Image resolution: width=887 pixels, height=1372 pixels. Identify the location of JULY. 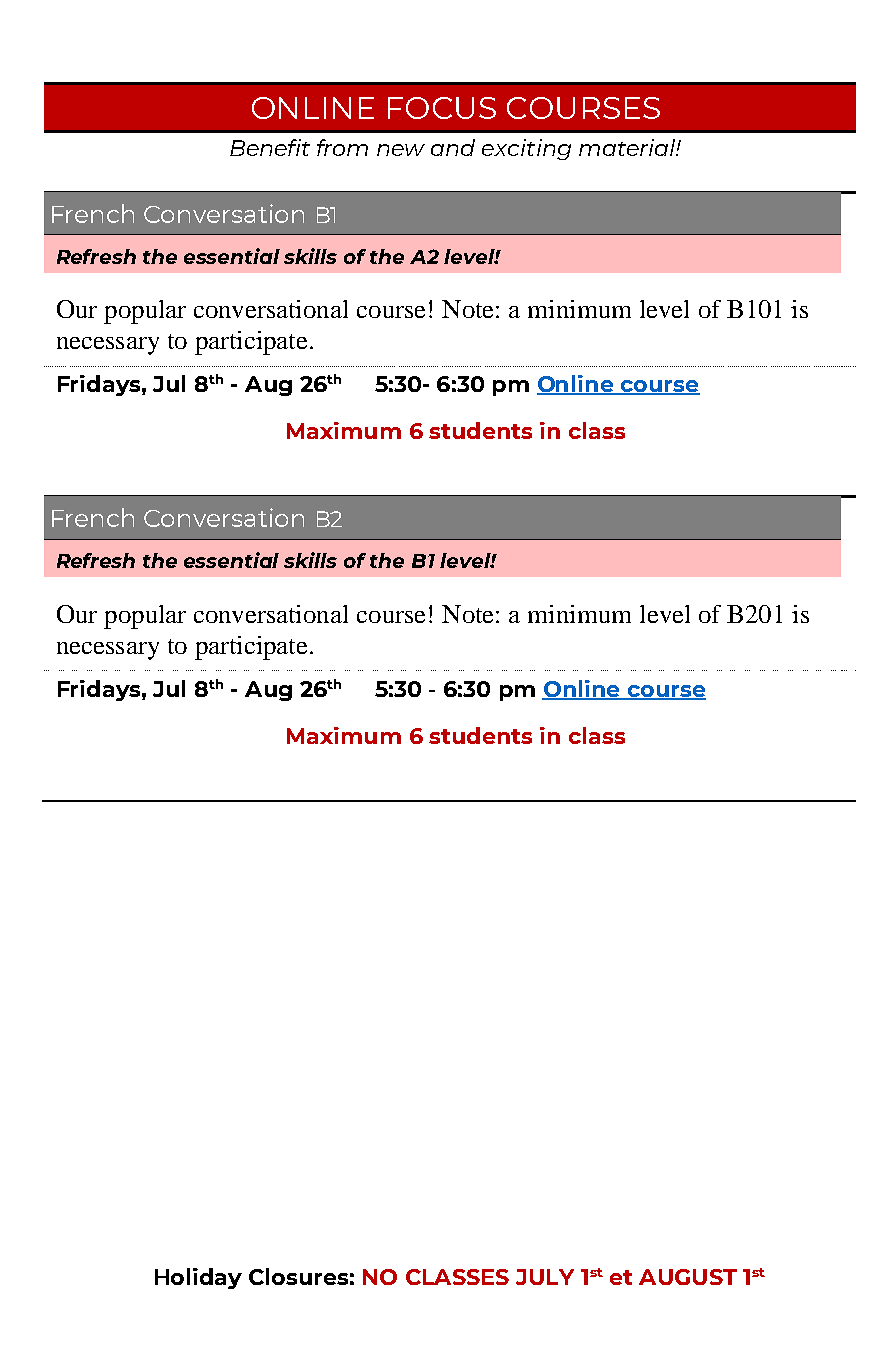
(545, 1277).
